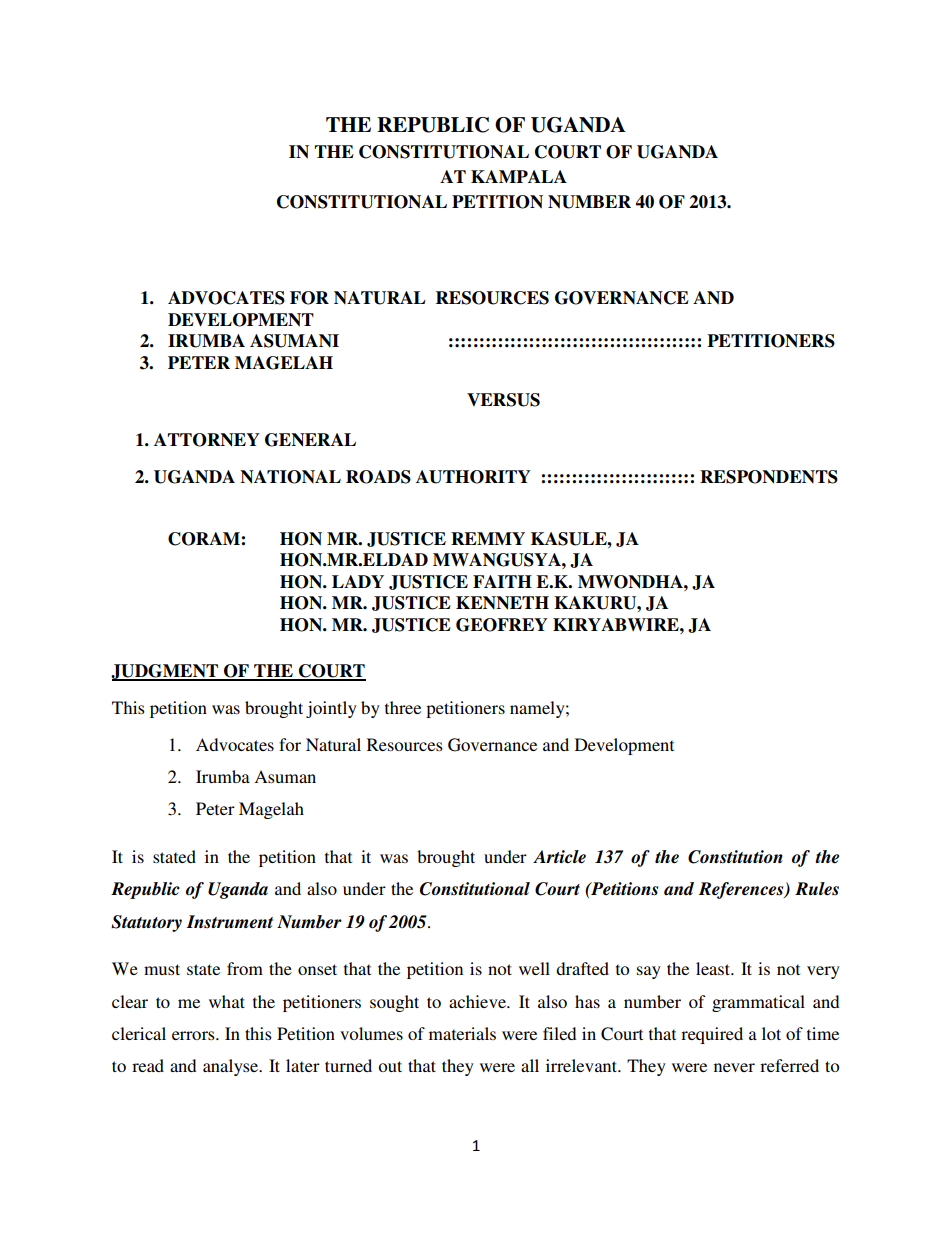  I want to click on FAITH, so click(502, 581).
